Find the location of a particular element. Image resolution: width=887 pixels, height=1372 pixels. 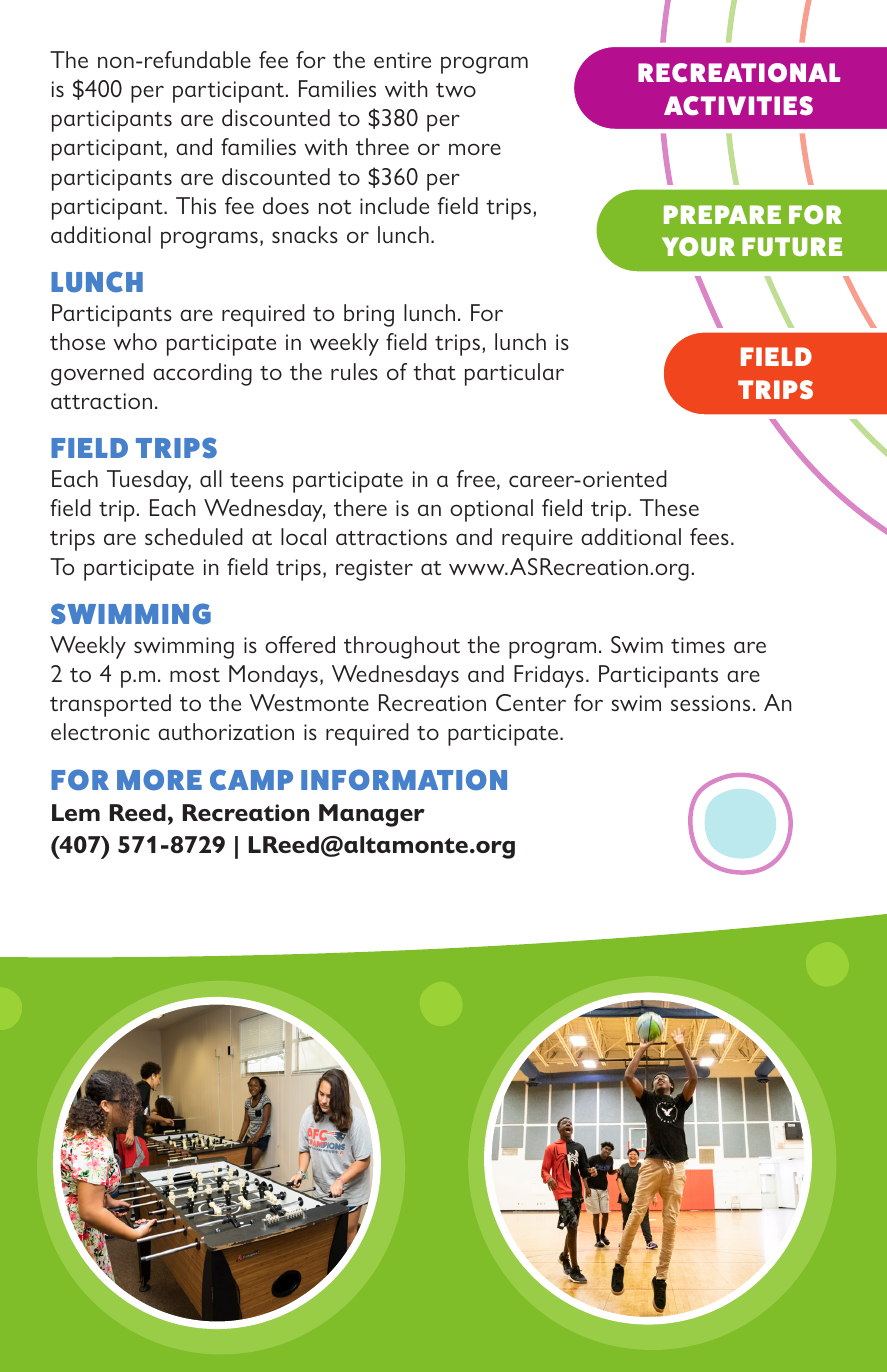

These is located at coordinates (669, 507).
